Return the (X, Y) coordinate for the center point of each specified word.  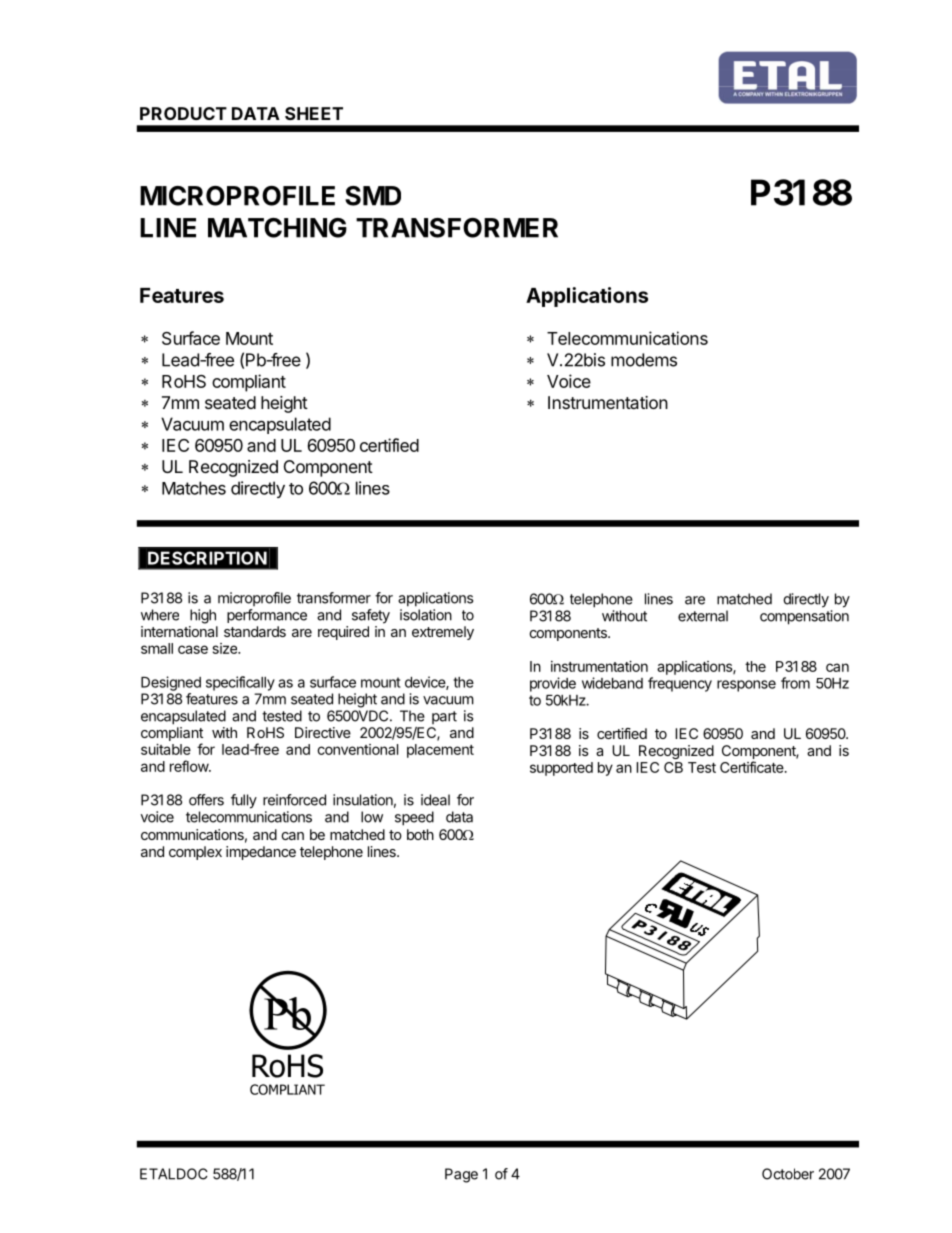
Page (461, 1175)
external (703, 616)
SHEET (314, 113)
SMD (373, 196)
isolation (426, 615)
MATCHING (277, 228)
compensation (804, 617)
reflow (190, 766)
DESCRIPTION (207, 558)
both (420, 834)
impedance (261, 853)
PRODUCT (183, 113)
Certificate (753, 767)
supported (561, 769)
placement (440, 751)
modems (644, 360)
